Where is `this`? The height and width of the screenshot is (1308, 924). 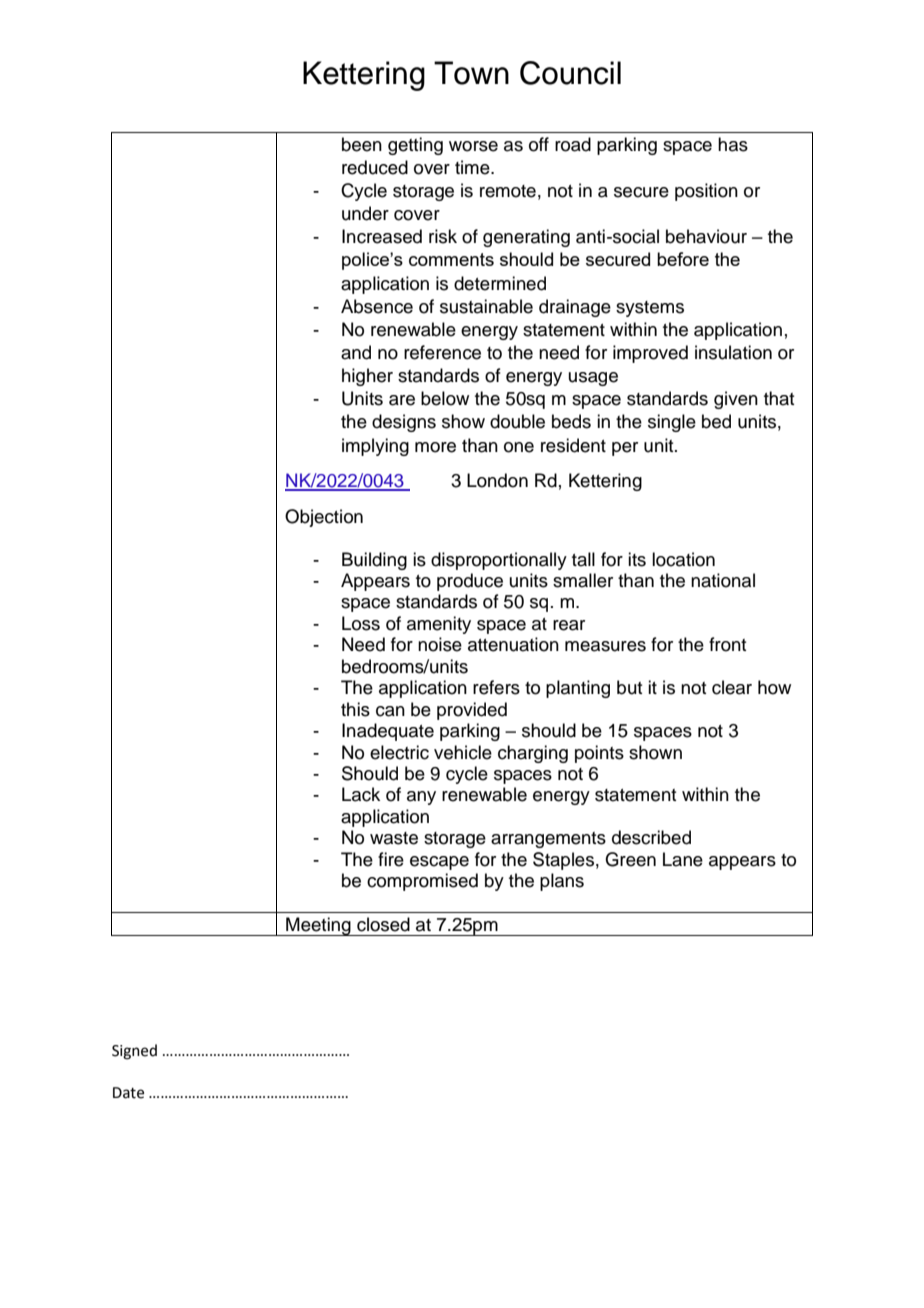 this is located at coordinates (355, 709).
